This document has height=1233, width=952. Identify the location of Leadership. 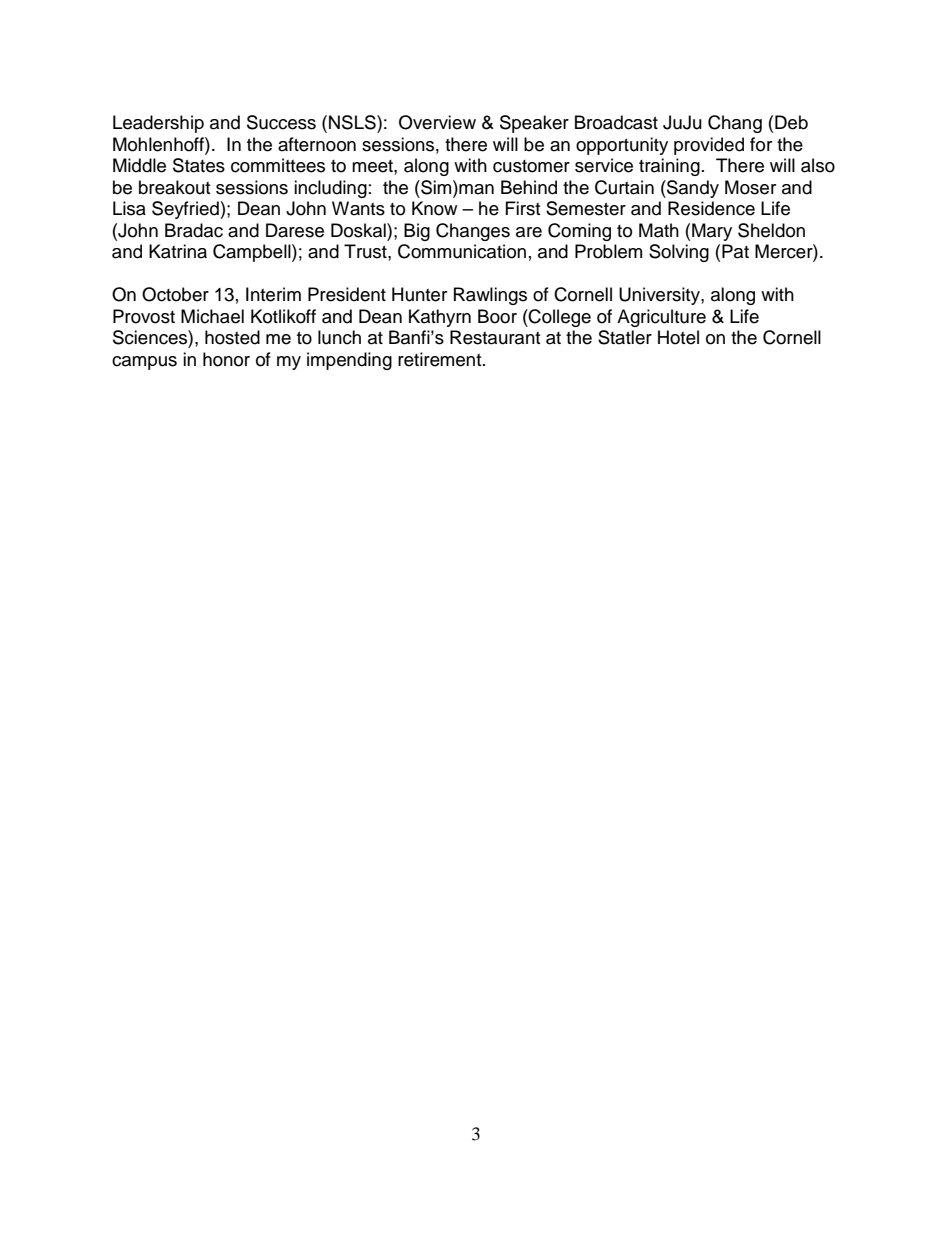
(158, 124).
